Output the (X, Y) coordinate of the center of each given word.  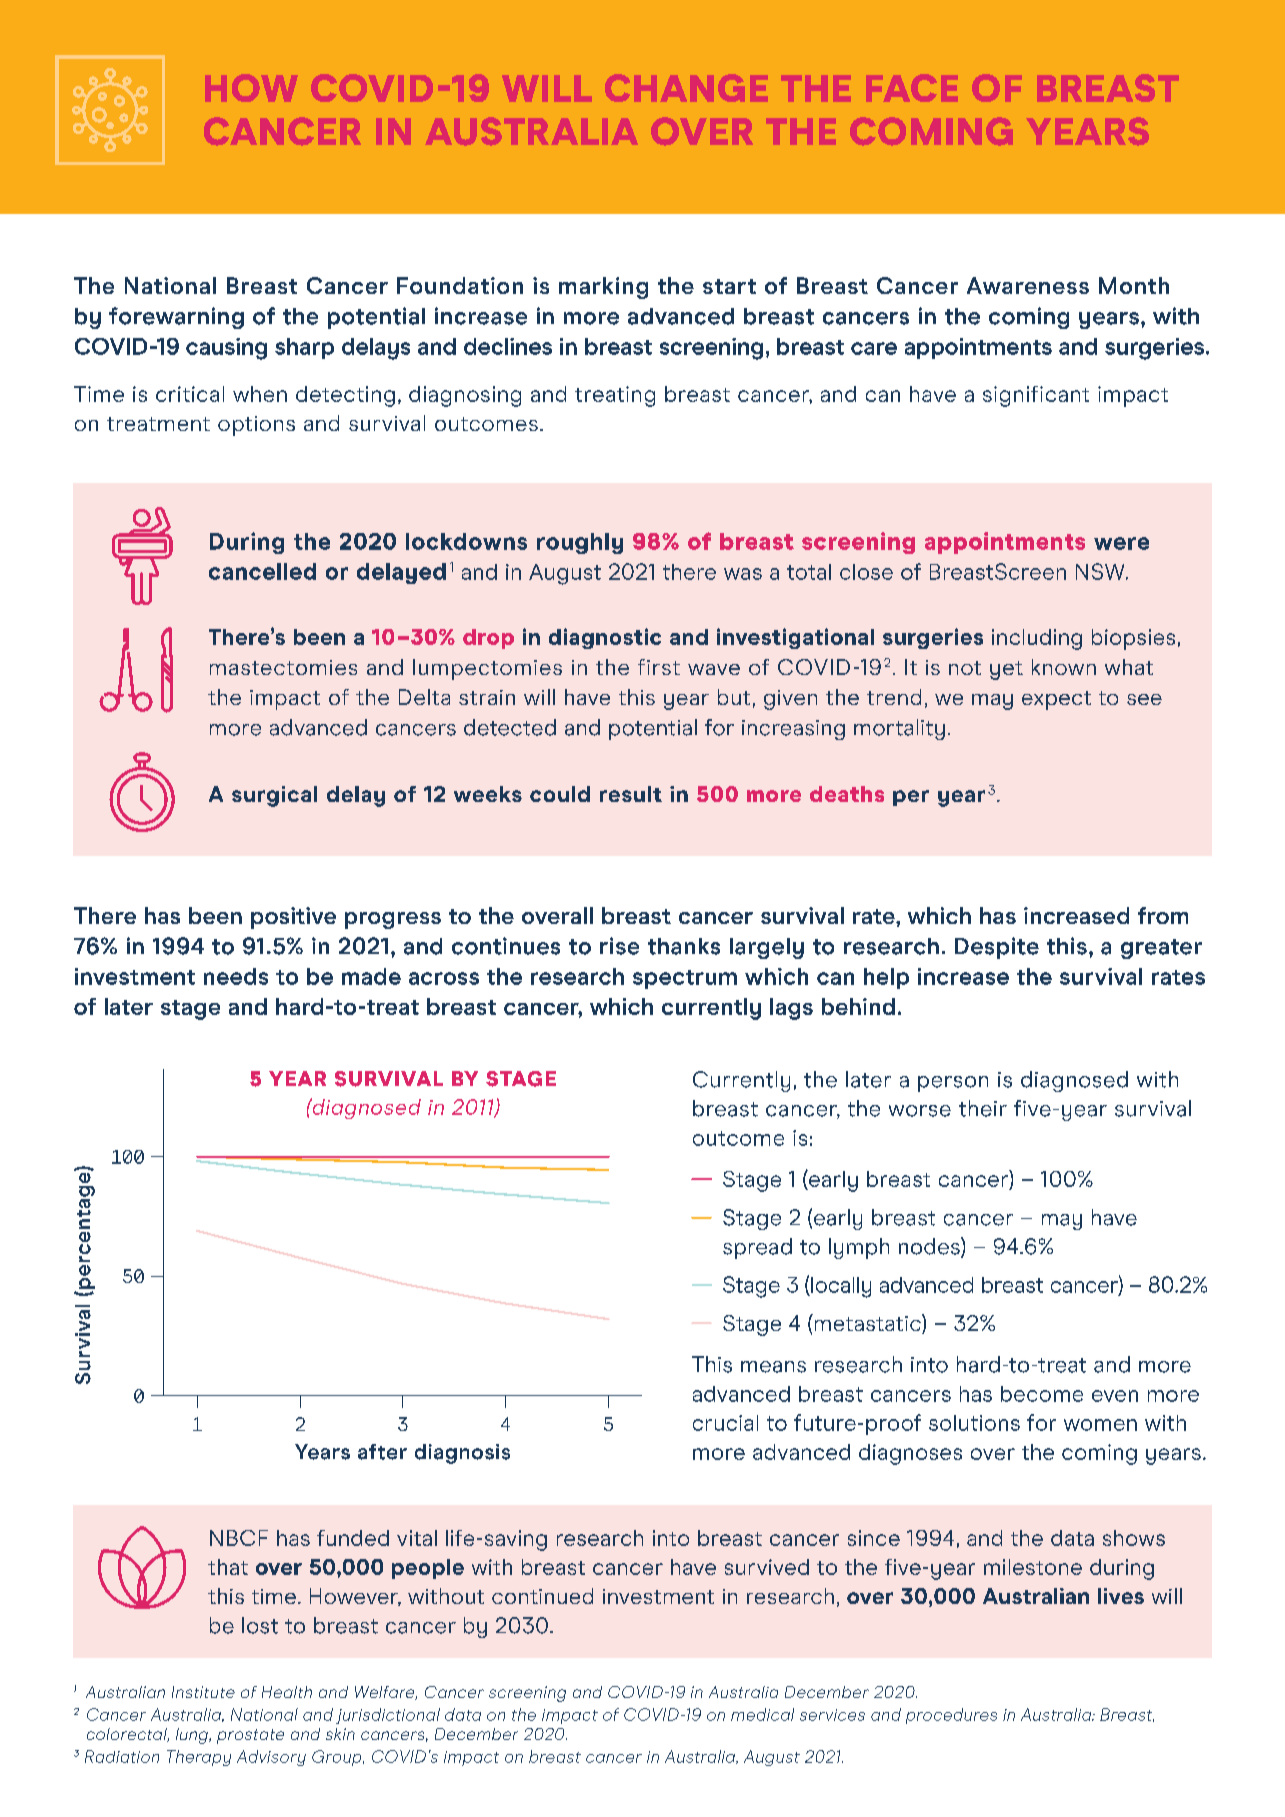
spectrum (685, 979)
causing (226, 349)
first (659, 667)
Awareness (1028, 285)
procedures (951, 1716)
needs (236, 976)
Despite (997, 948)
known (1064, 667)
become (1042, 1394)
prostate (250, 1736)
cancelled (262, 571)
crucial (725, 1423)
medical (762, 1714)
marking (603, 288)
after (382, 1452)
